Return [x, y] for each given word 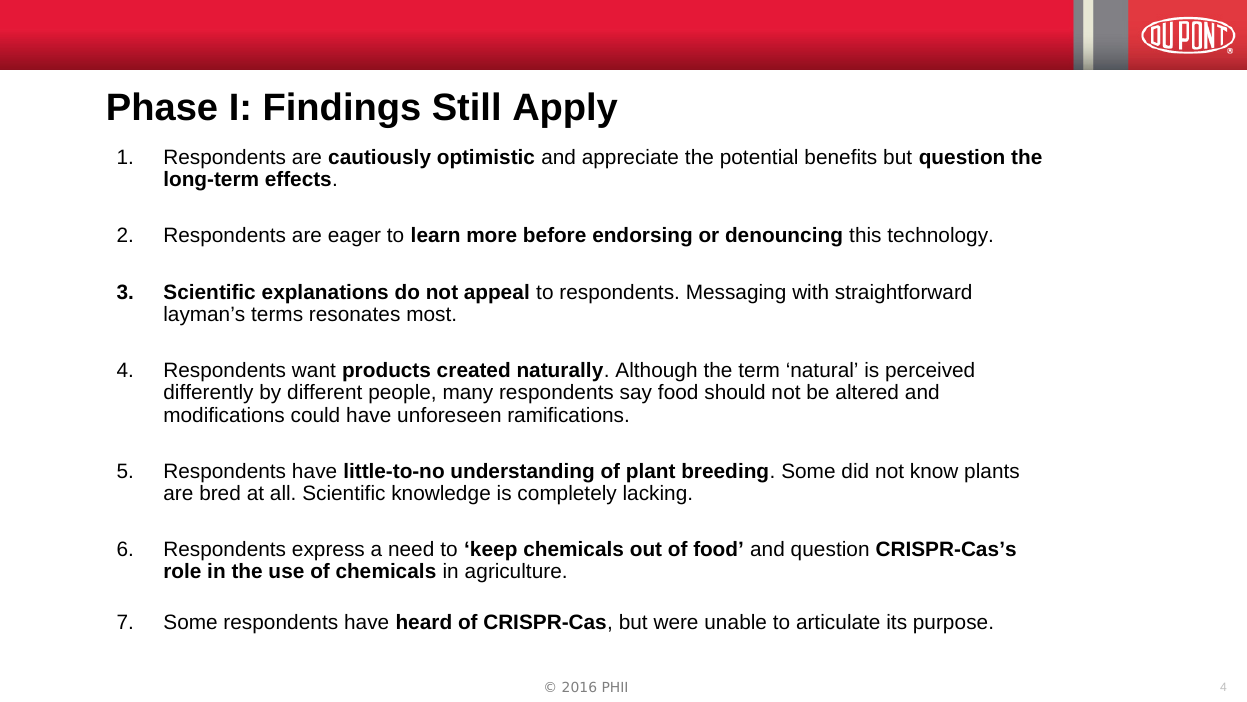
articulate [838, 621]
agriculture [513, 573]
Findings [342, 110]
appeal [496, 294]
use [286, 572]
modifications [224, 414]
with [810, 291]
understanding [522, 473]
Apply [565, 110]
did [855, 470]
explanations [325, 294]
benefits [841, 156]
